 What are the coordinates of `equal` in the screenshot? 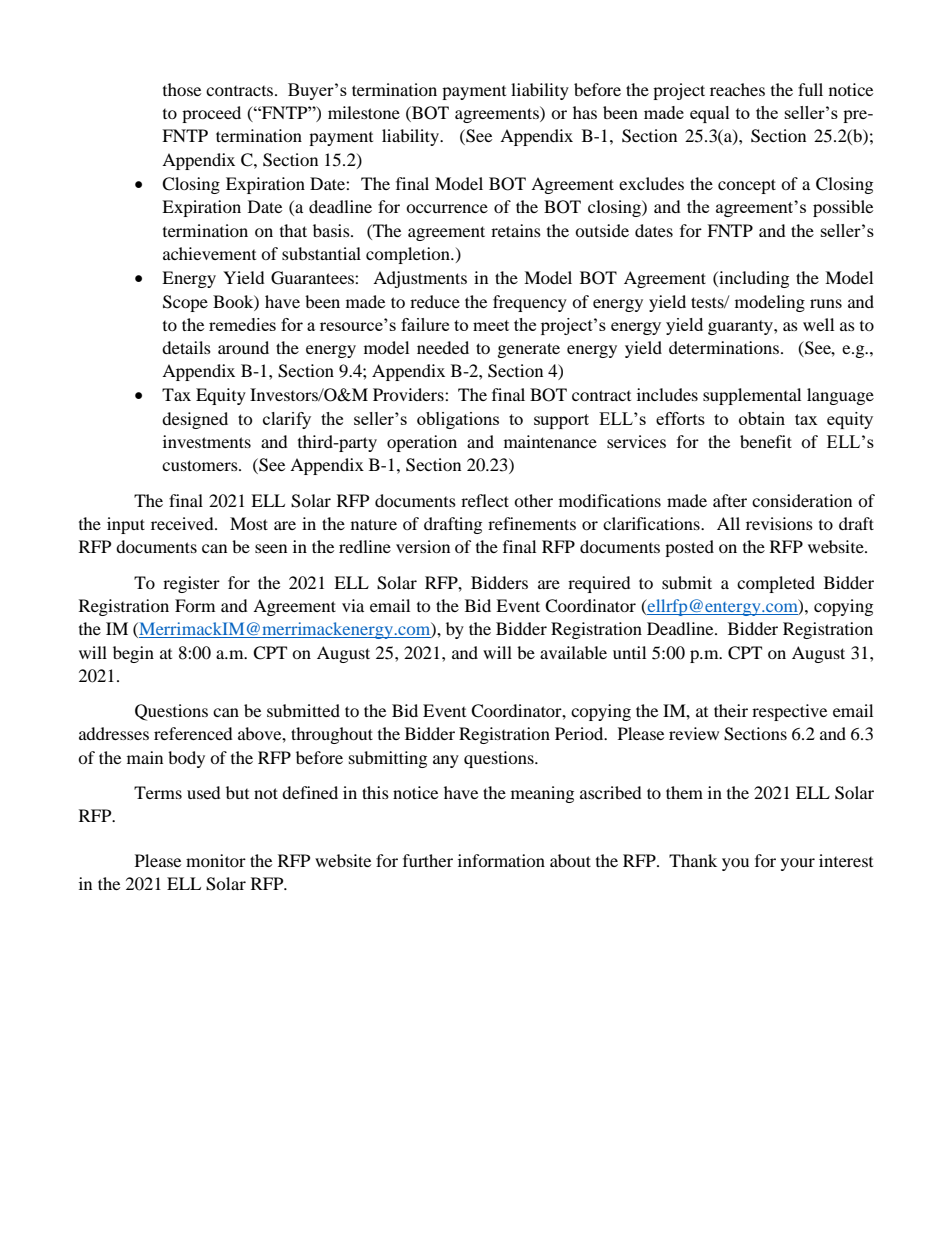 It's located at (710, 114).
